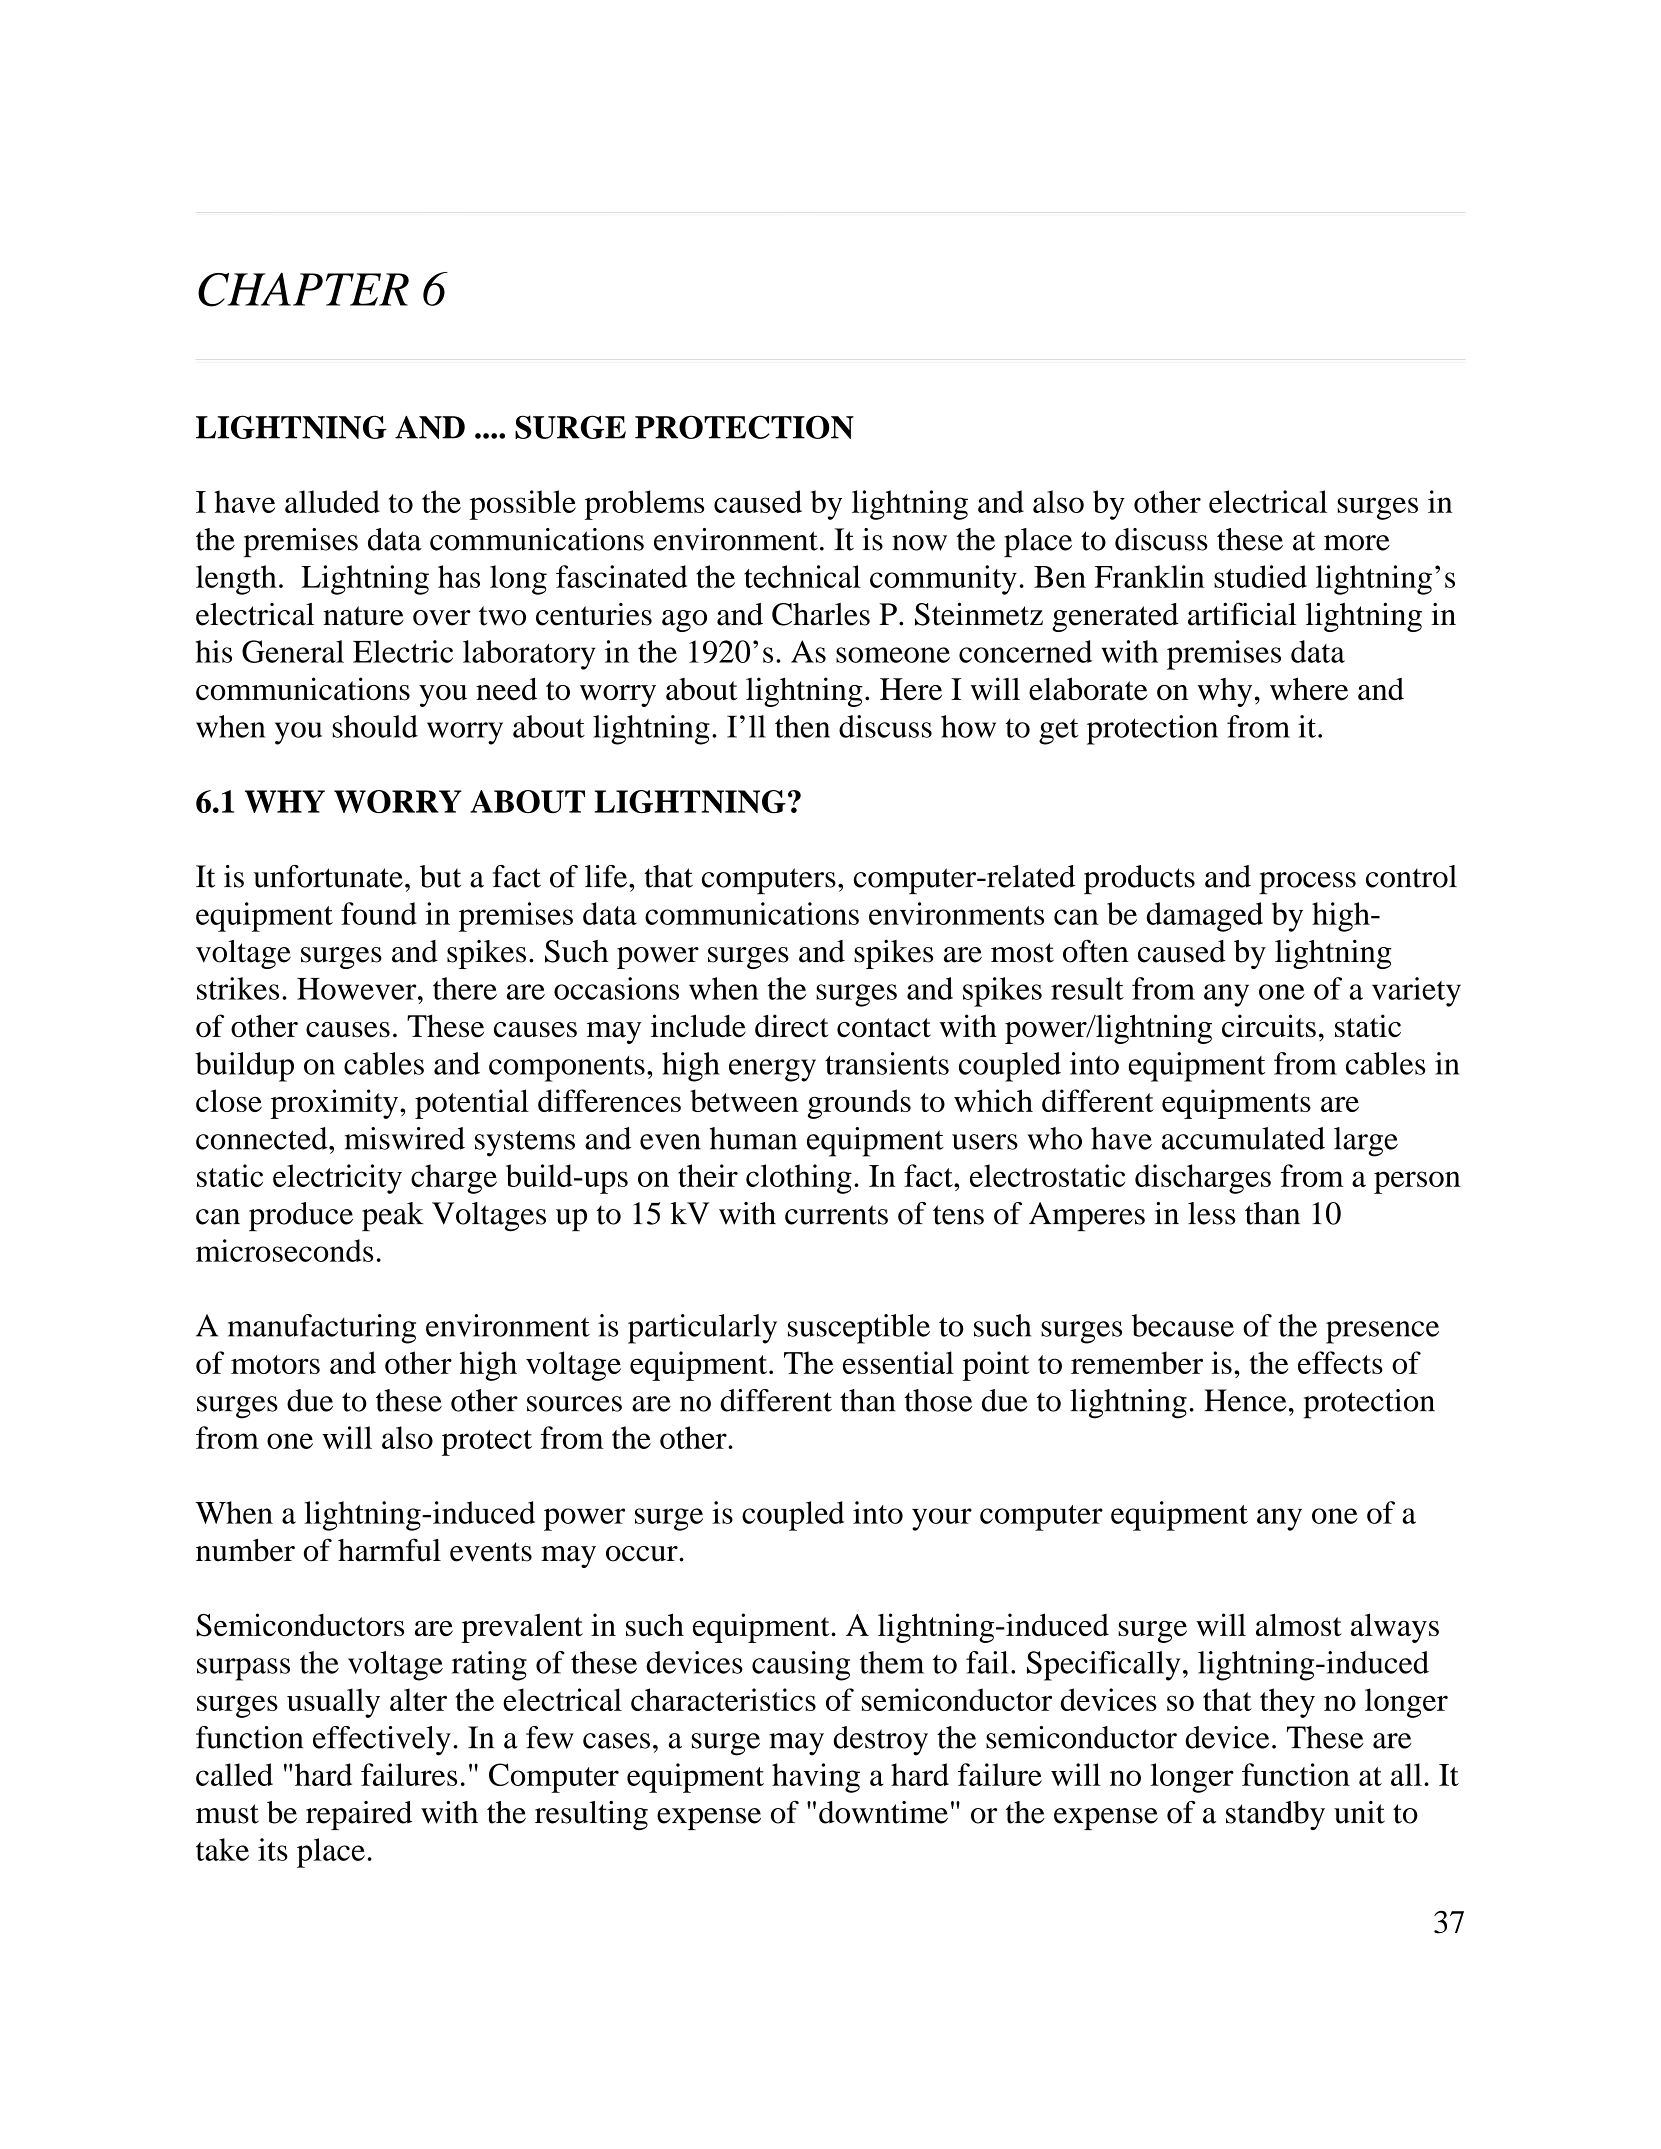 This image has height=2149, width=1661. What do you see at coordinates (1357, 543) in the image?
I see `more` at bounding box center [1357, 543].
